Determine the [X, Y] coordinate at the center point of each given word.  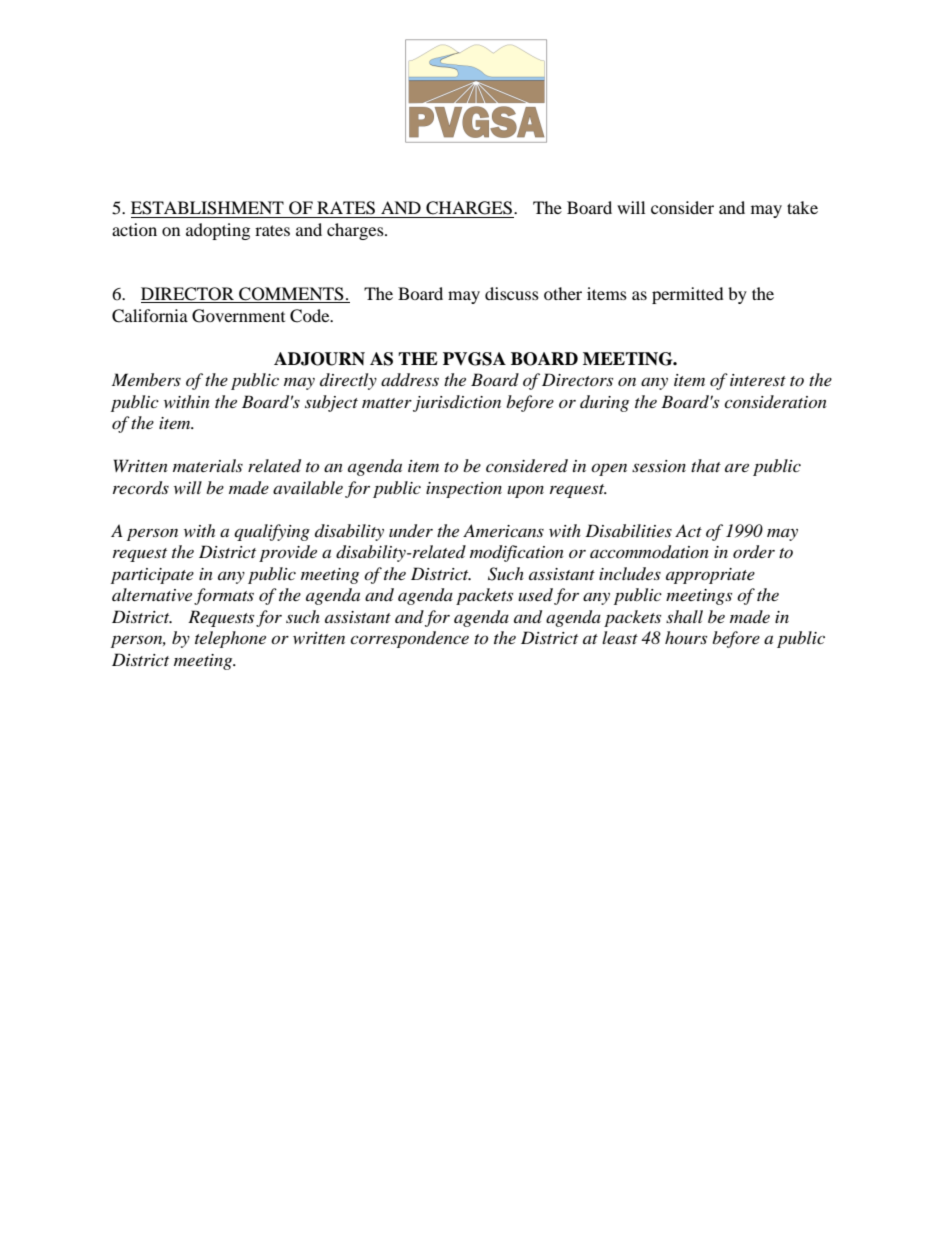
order [754, 552]
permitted [688, 295]
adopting [218, 231]
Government [238, 316]
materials [208, 465]
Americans [503, 530]
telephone [230, 639]
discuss [512, 293]
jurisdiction [457, 403]
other [563, 293]
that [706, 465]
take [802, 207]
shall [684, 616]
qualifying [272, 532]
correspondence [409, 639]
